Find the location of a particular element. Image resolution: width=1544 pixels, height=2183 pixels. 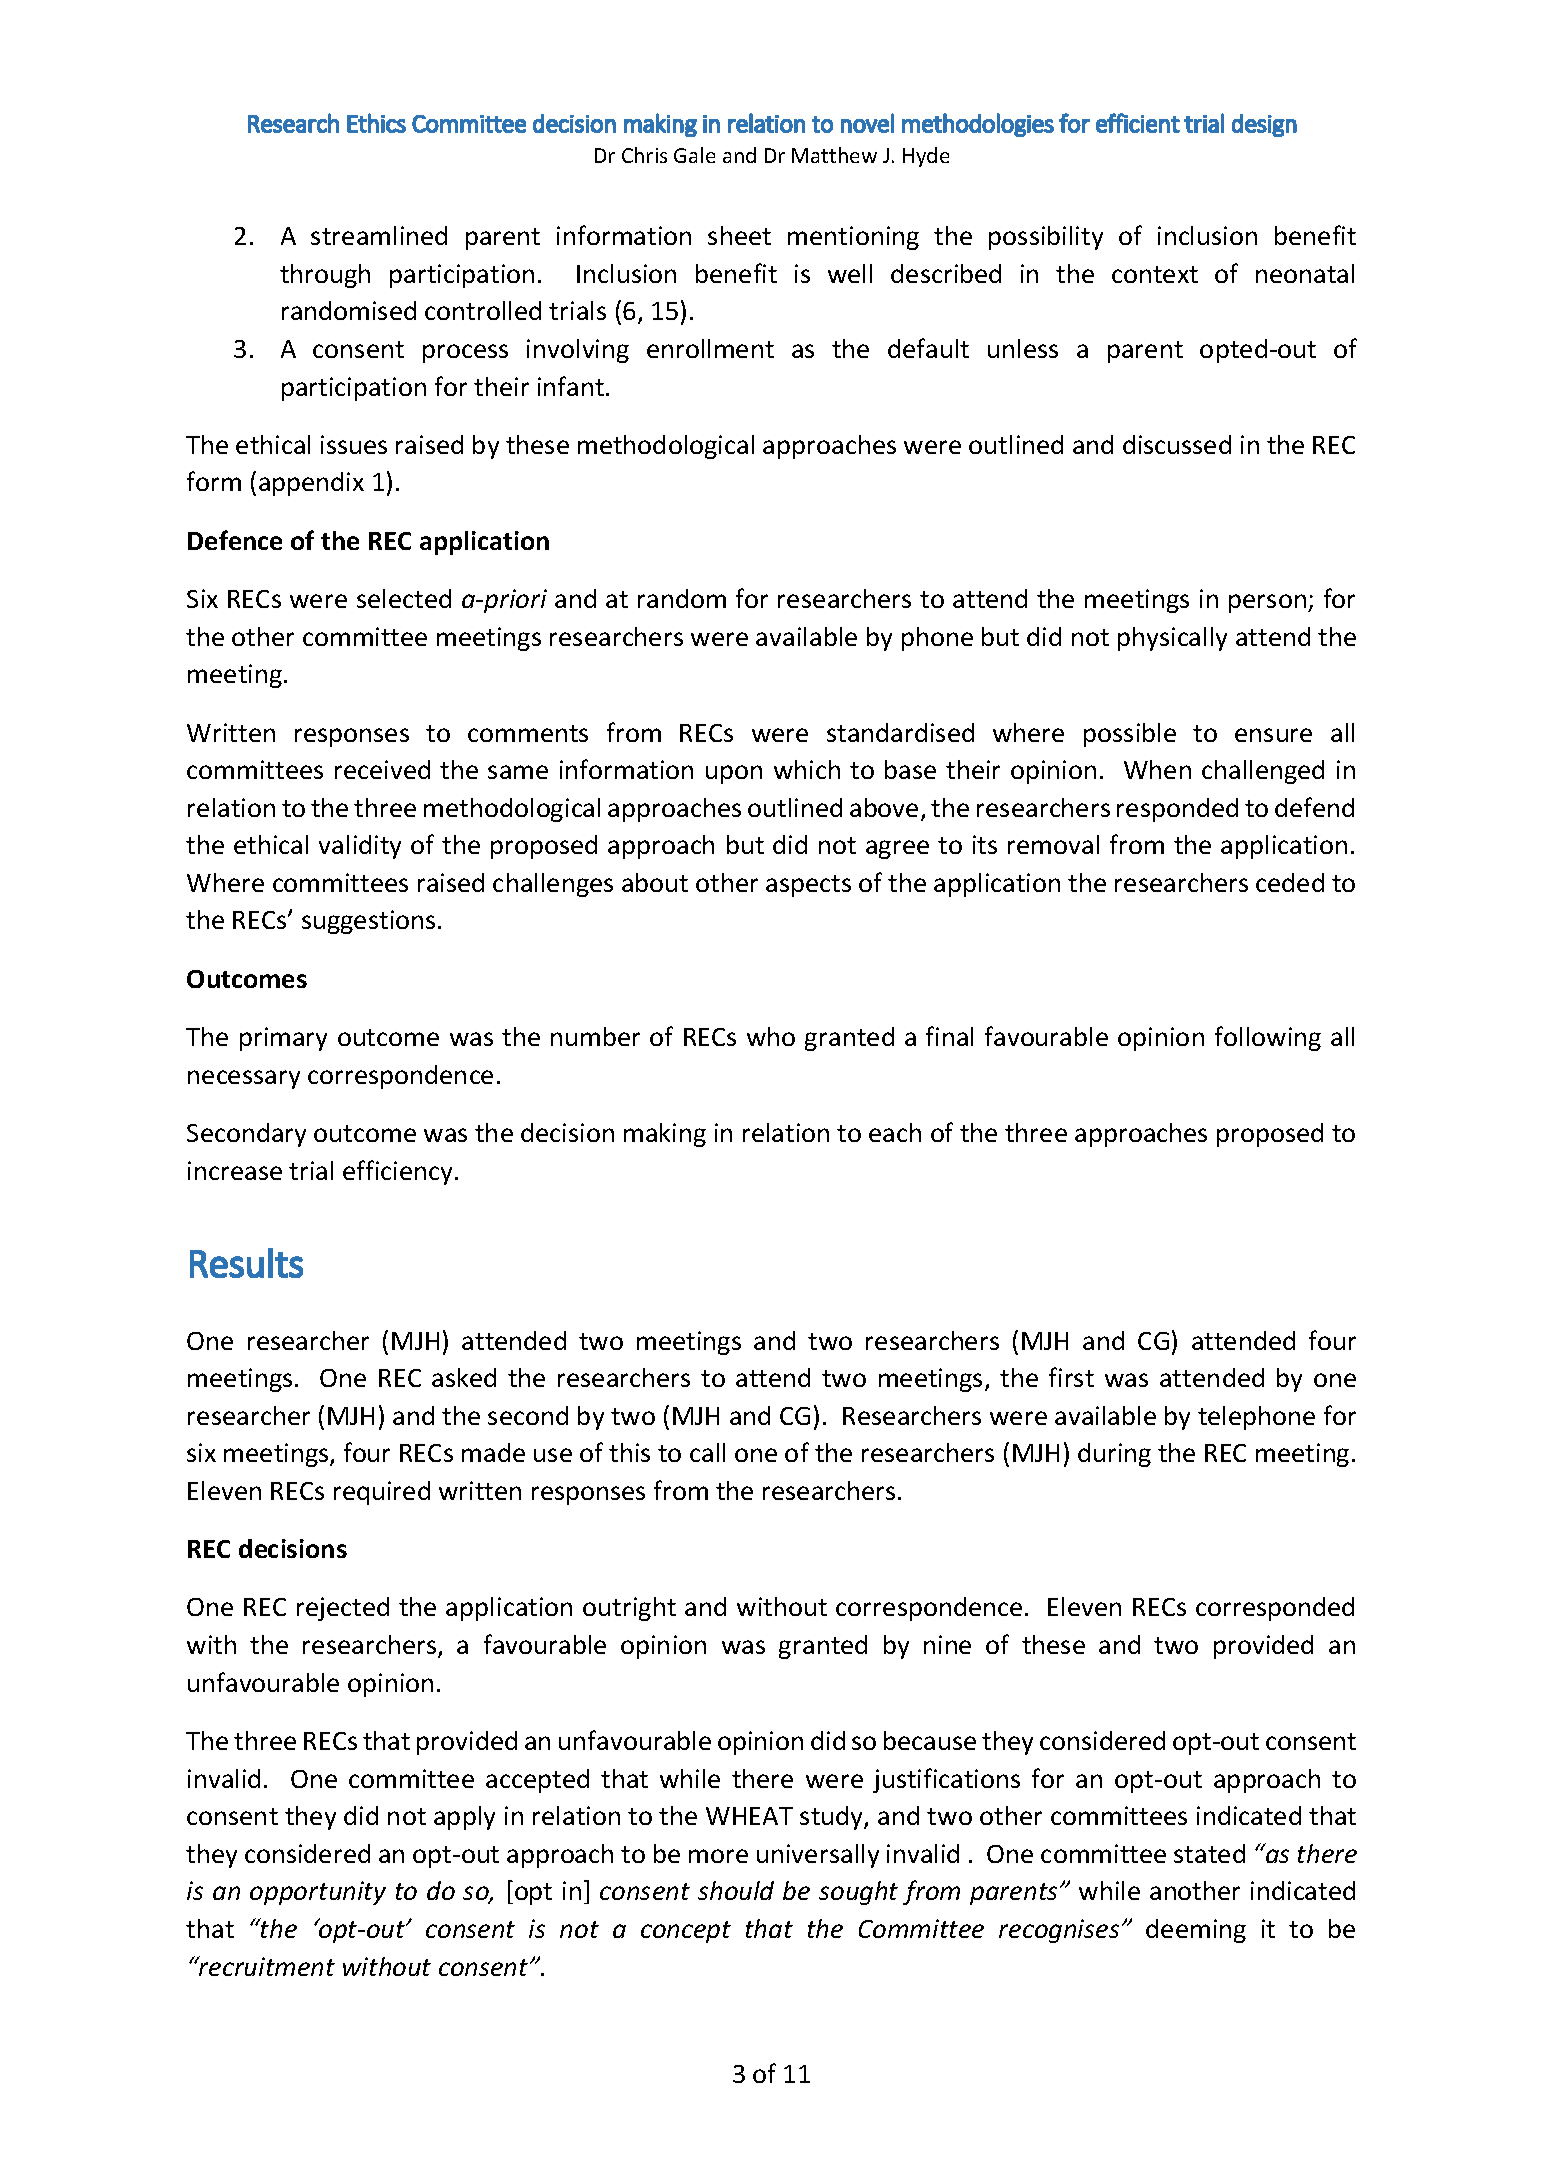

Ethics is located at coordinates (376, 123).
